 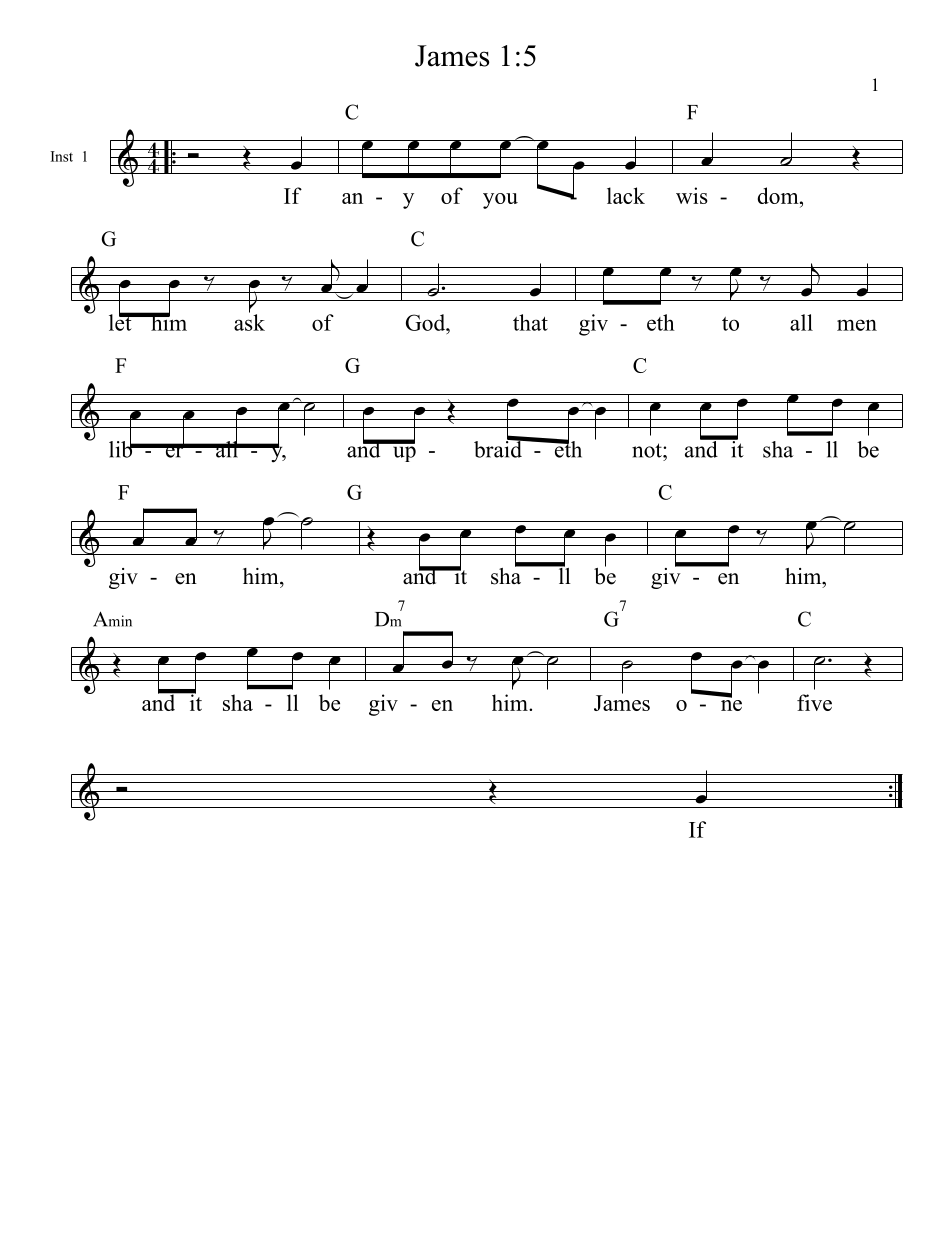 What do you see at coordinates (249, 321) in the document?
I see `ask` at bounding box center [249, 321].
